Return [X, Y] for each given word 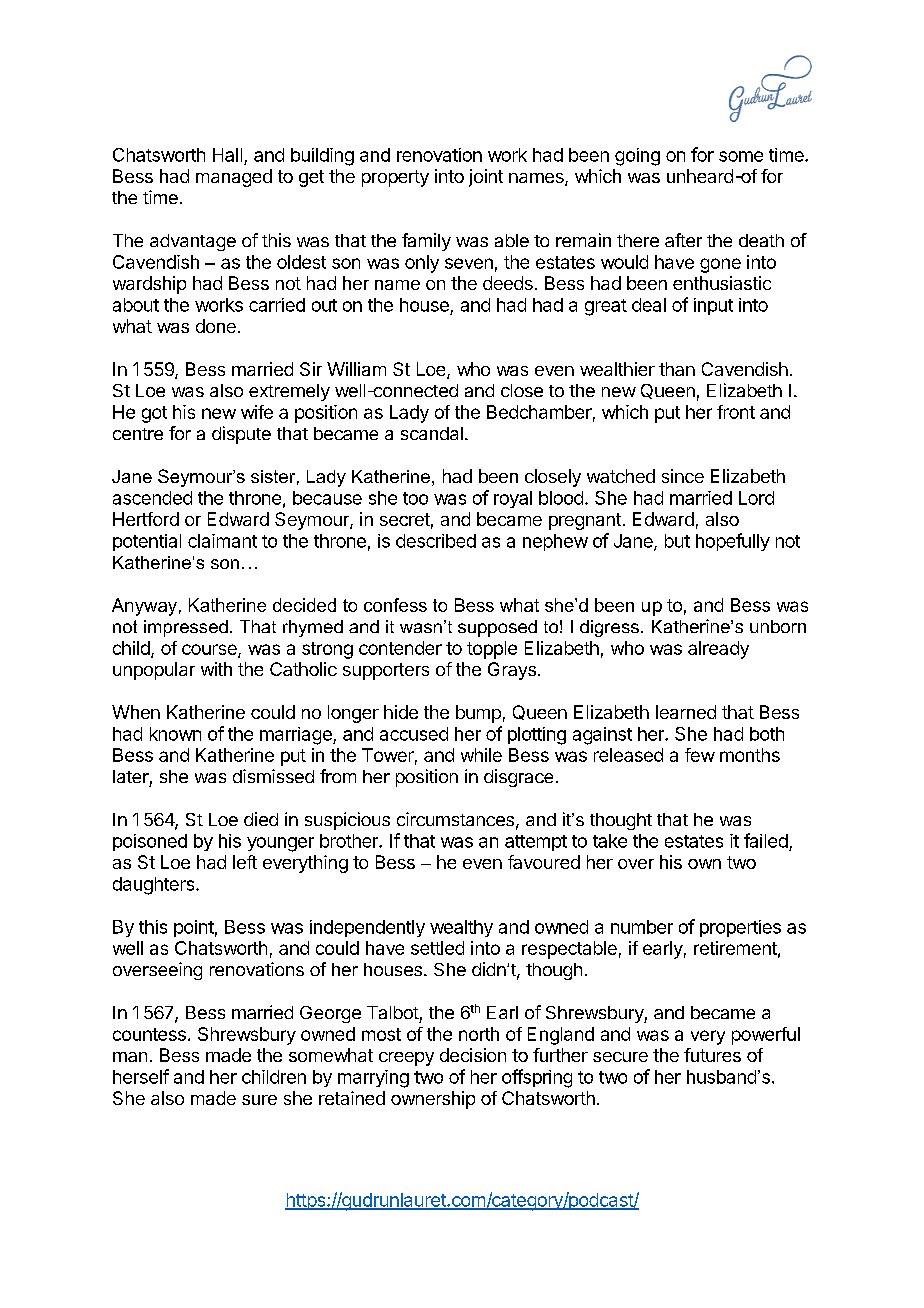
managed [234, 178]
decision [473, 1055]
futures [712, 1055]
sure [259, 1100]
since [683, 476]
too [415, 498]
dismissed [273, 776]
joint [486, 178]
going [637, 157]
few [700, 755]
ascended [152, 498]
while [481, 755]
